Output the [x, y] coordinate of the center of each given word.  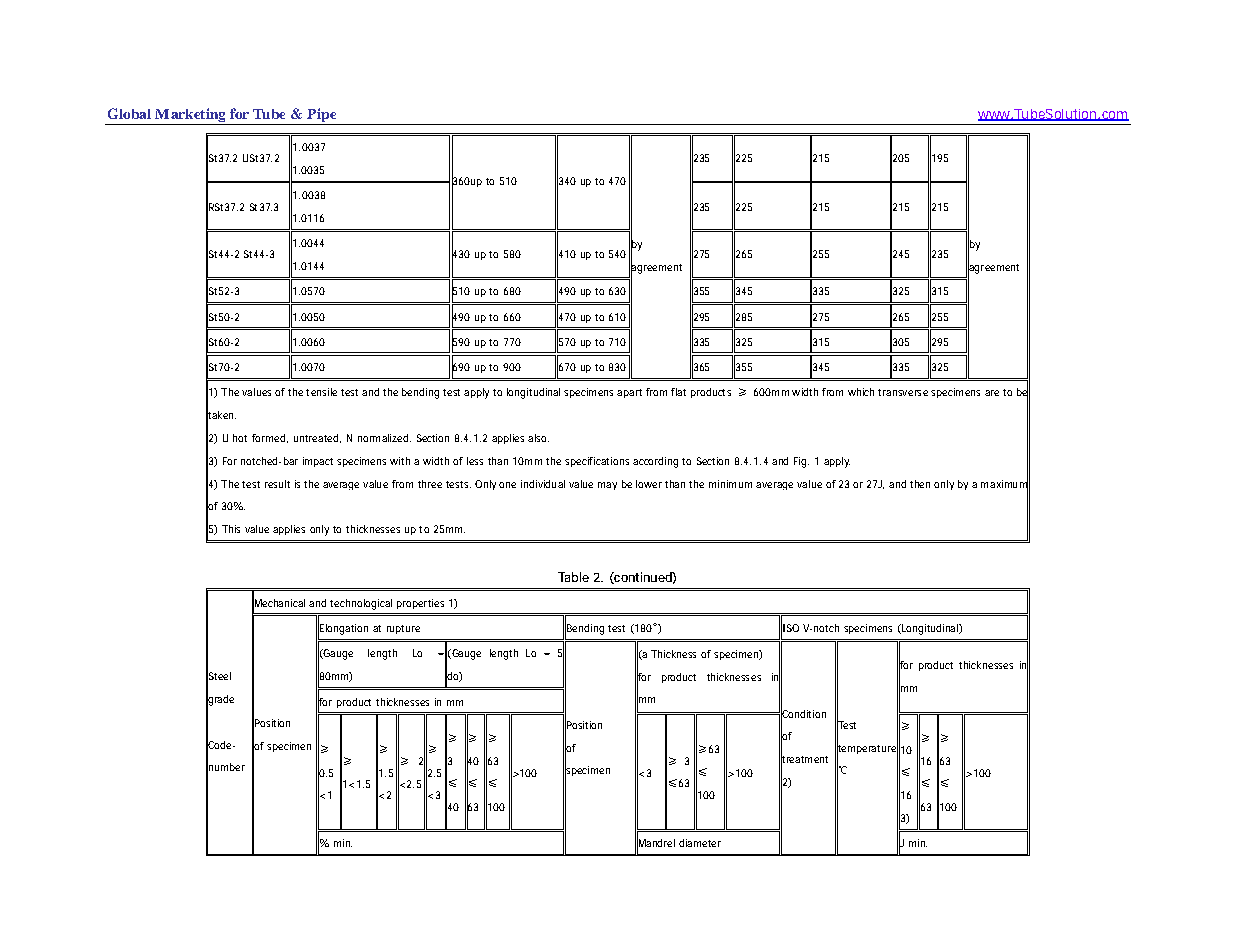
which [861, 392]
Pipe [321, 115]
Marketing [190, 115]
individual [543, 484]
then [920, 484]
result [277, 484]
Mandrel [656, 843]
